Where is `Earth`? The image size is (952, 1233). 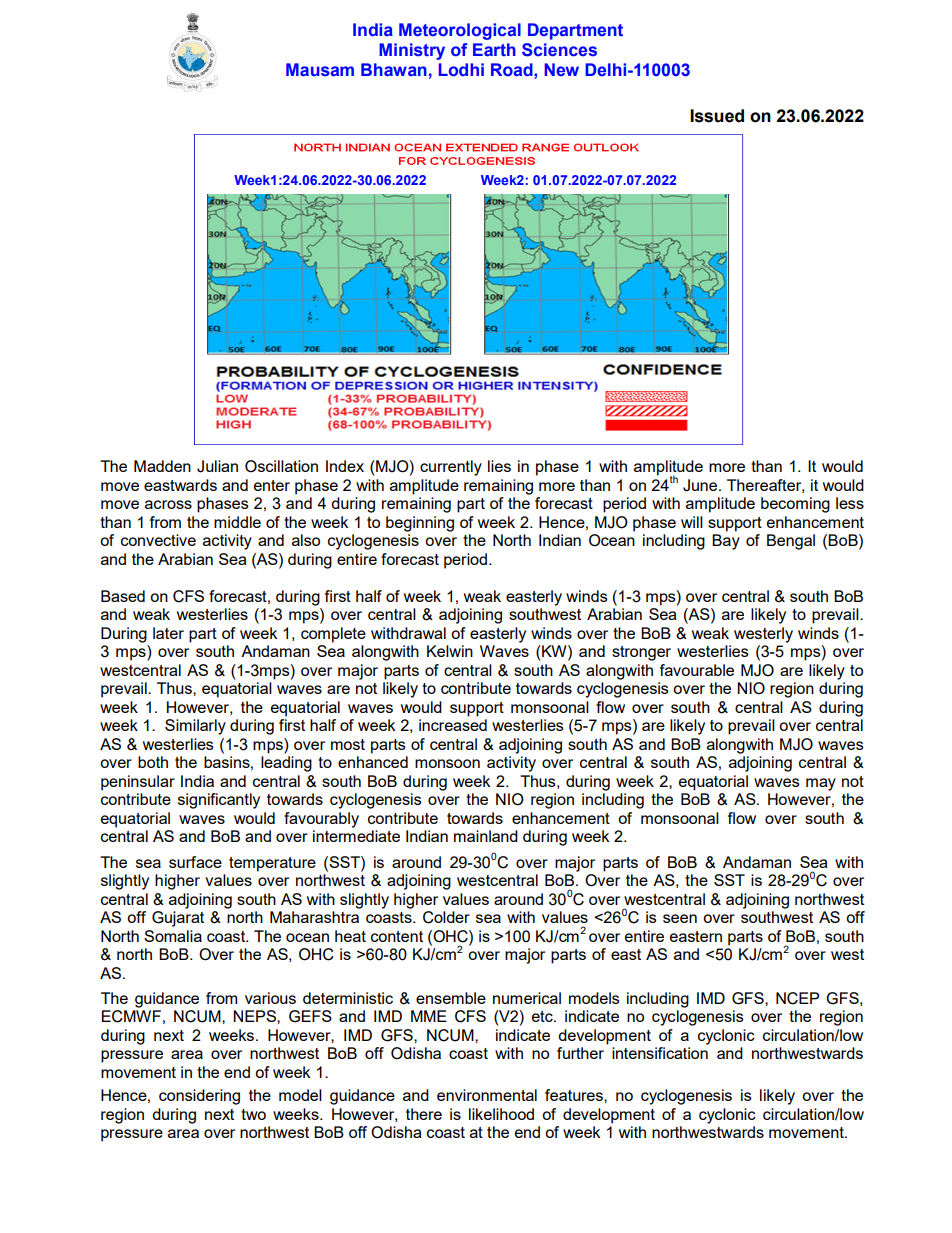 Earth is located at coordinates (494, 50).
